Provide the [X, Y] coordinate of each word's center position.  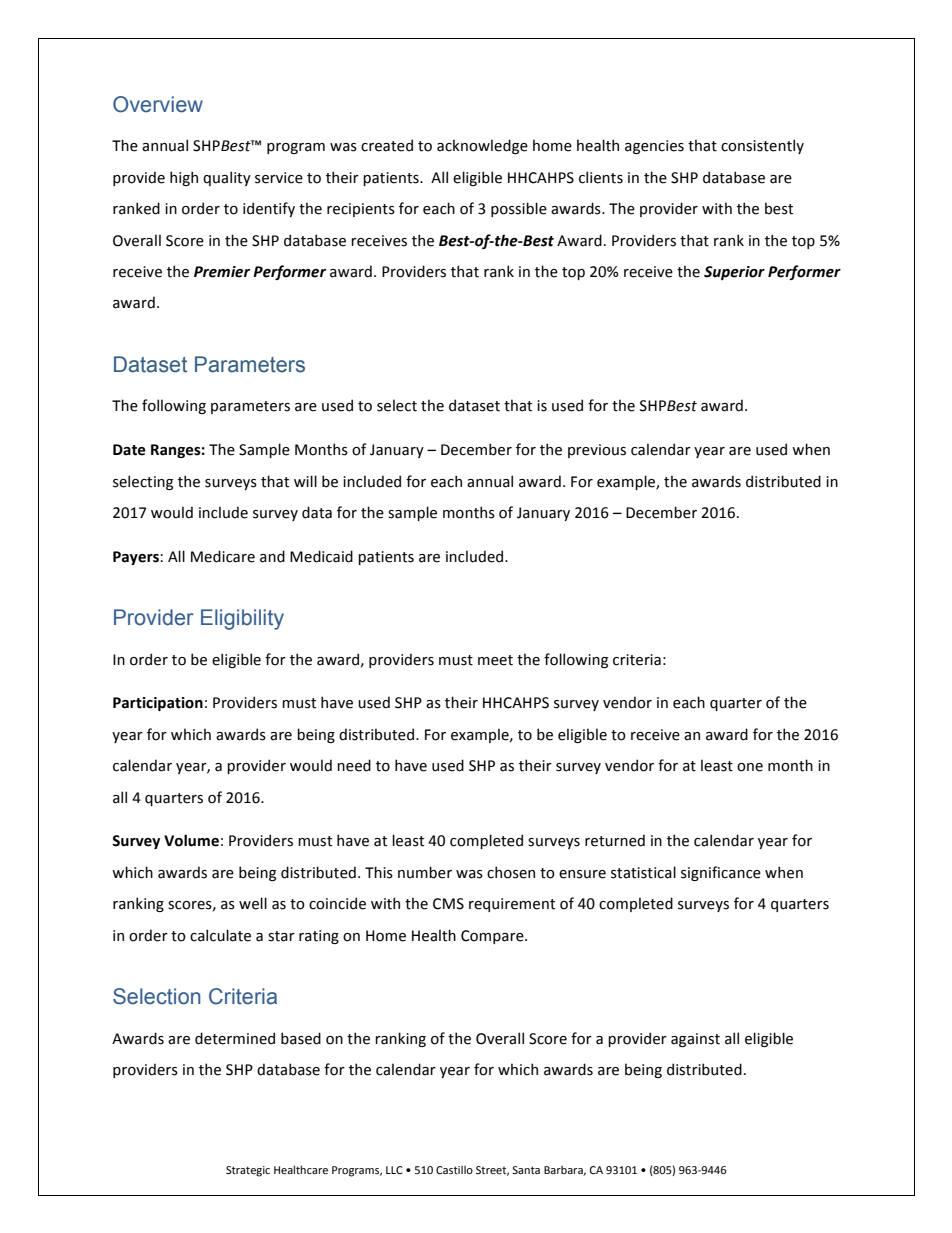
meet [495, 660]
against [695, 1040]
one [750, 767]
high [184, 178]
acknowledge [482, 146]
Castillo [454, 1170]
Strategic [248, 1171]
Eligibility [242, 619]
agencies [654, 147]
